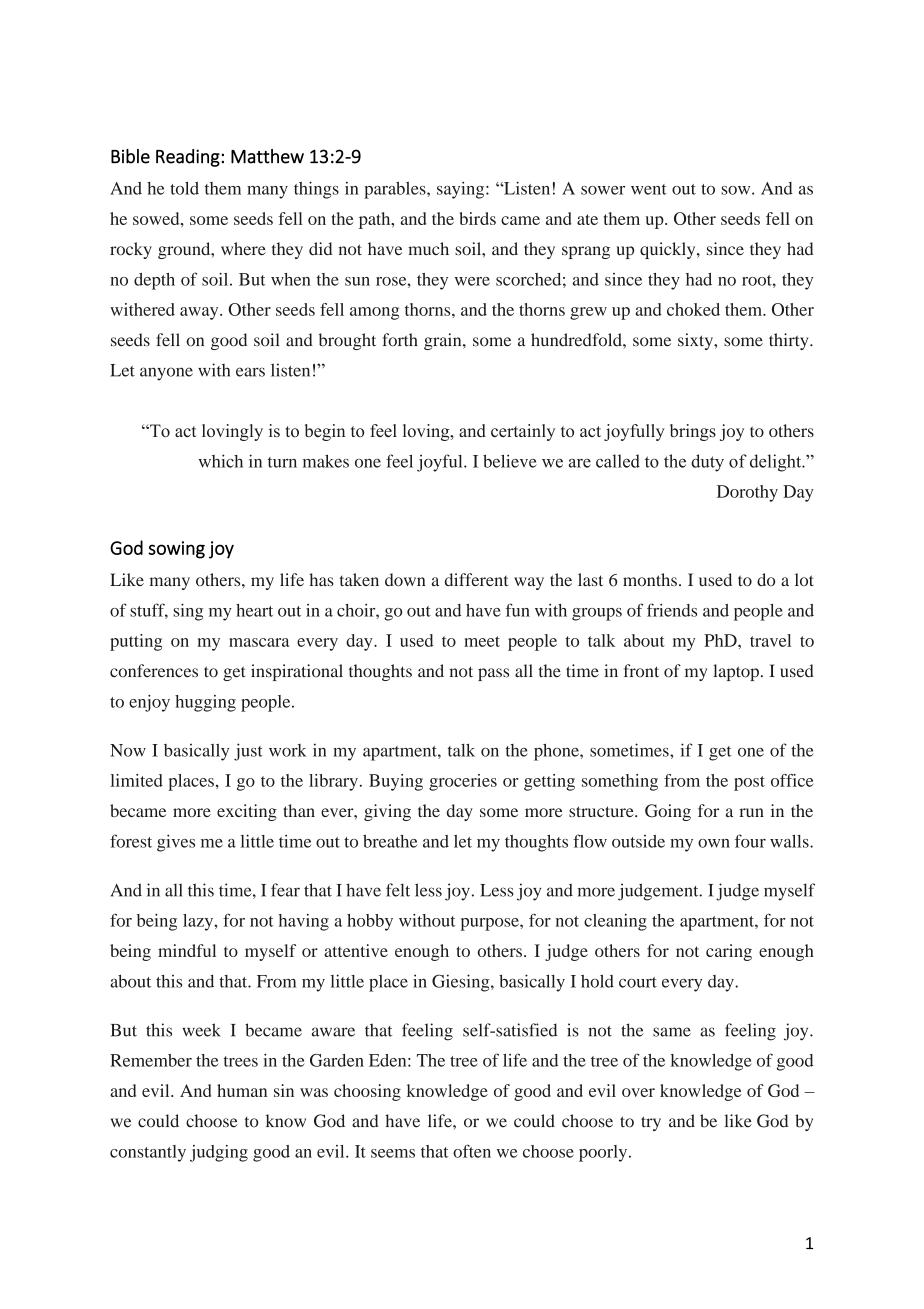 The height and width of the image is (1309, 924). I want to click on groceries, so click(463, 782).
